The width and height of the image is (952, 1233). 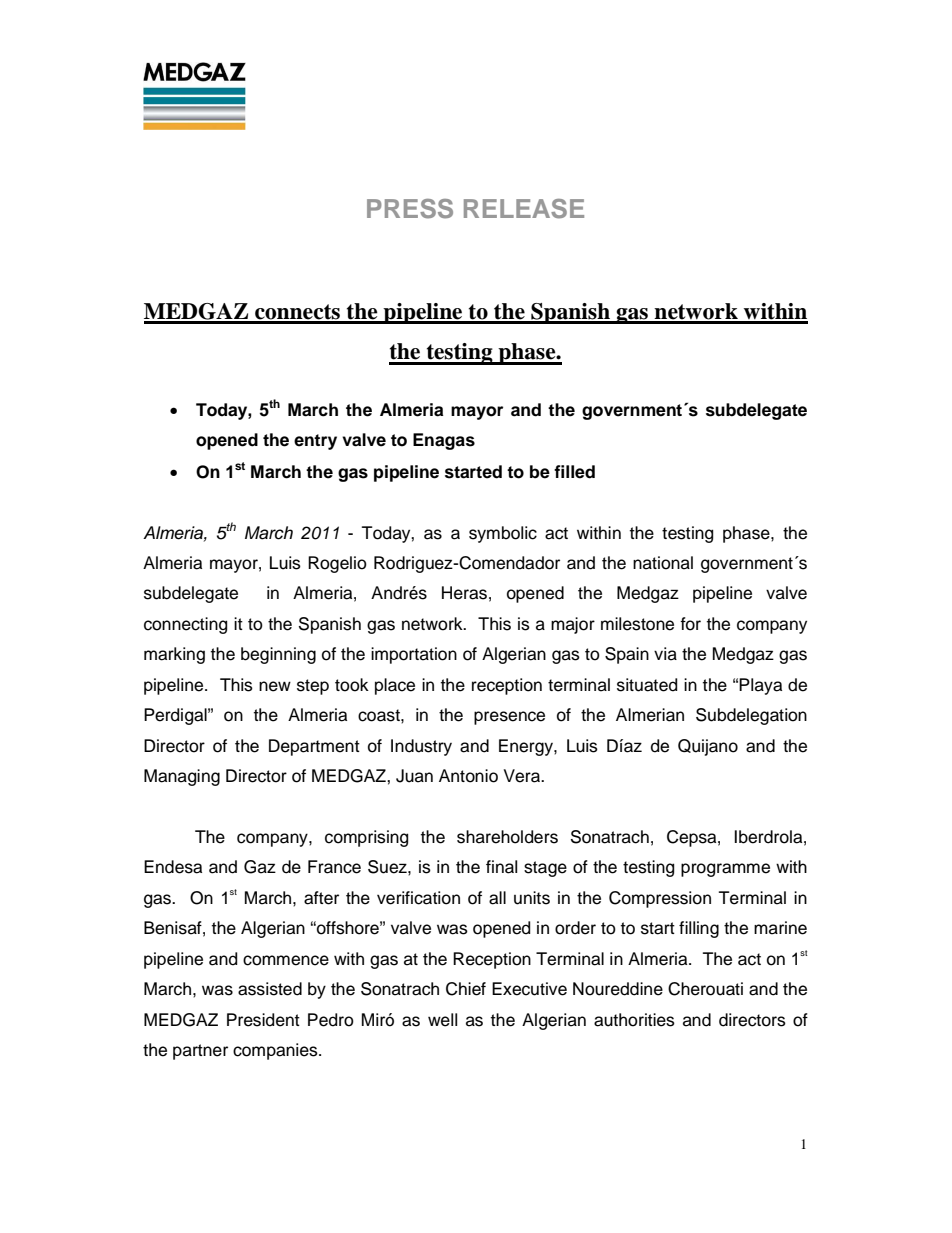 What do you see at coordinates (507, 837) in the image?
I see `shareholders` at bounding box center [507, 837].
